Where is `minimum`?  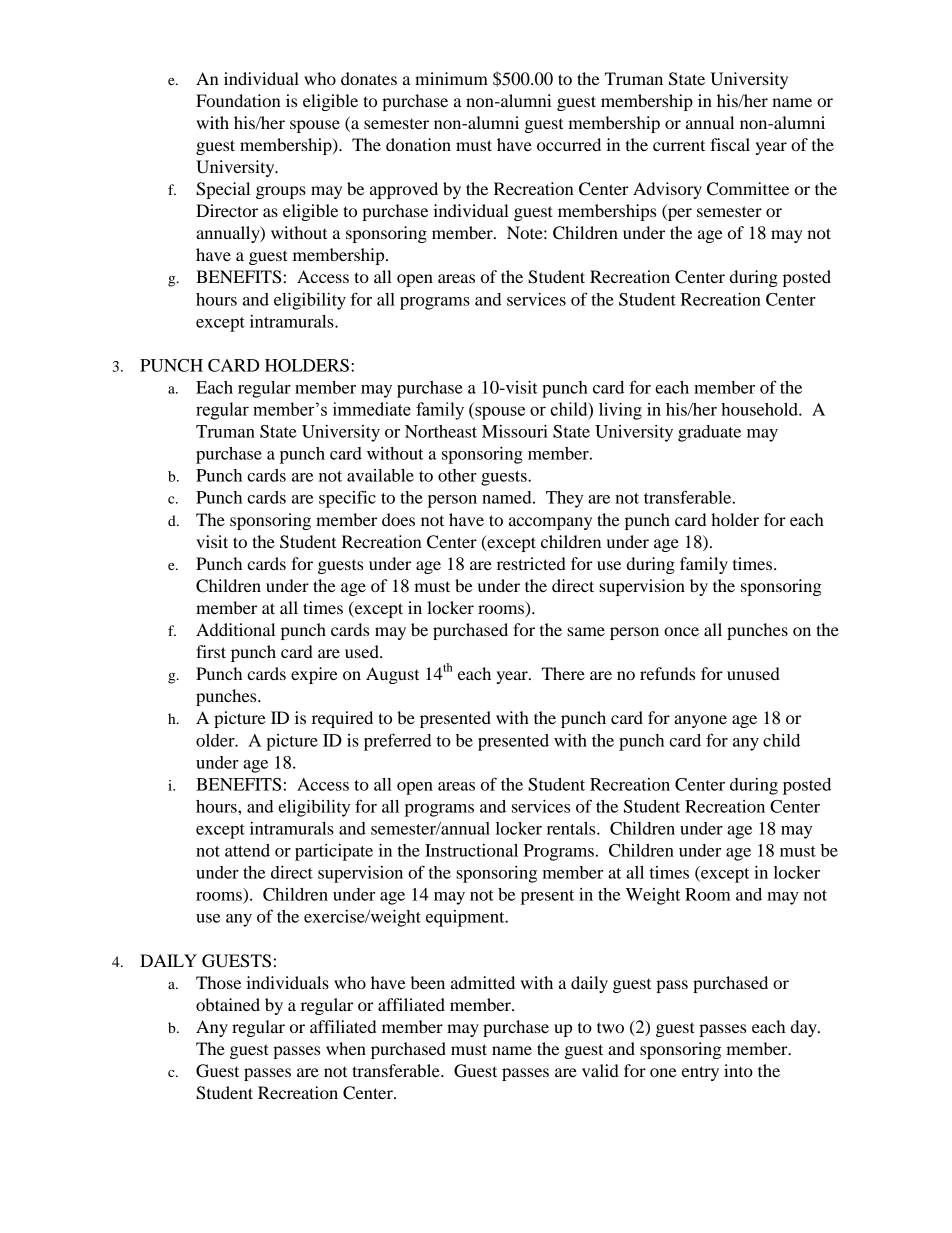
minimum is located at coordinates (451, 78).
